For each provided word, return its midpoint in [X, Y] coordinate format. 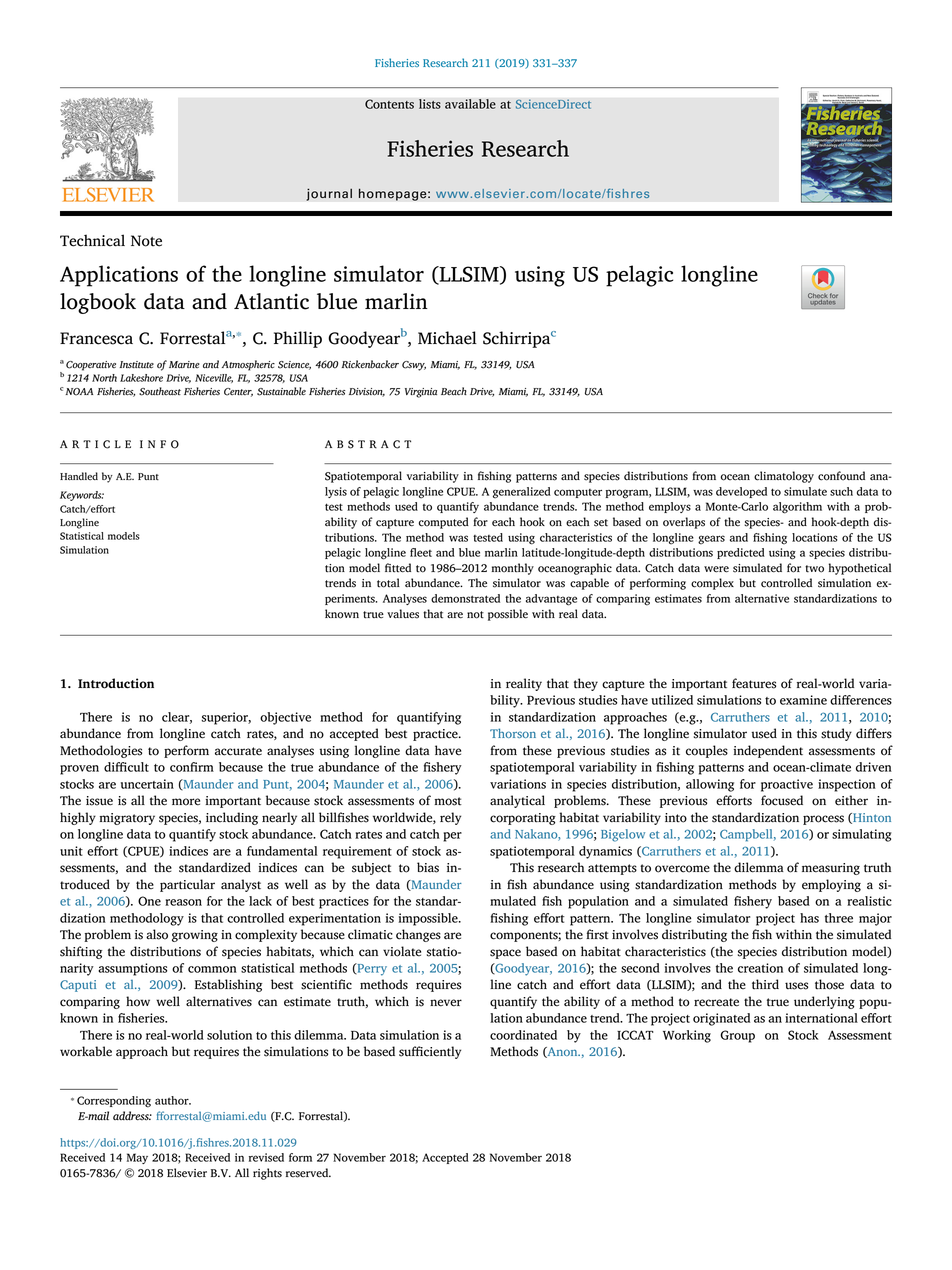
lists [430, 104]
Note [146, 241]
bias [428, 867]
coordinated [523, 1035]
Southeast [160, 391]
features [754, 683]
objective [285, 718]
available [470, 104]
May [137, 1158]
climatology [784, 477]
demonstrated [465, 598]
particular [187, 885]
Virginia [421, 393]
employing [831, 885]
